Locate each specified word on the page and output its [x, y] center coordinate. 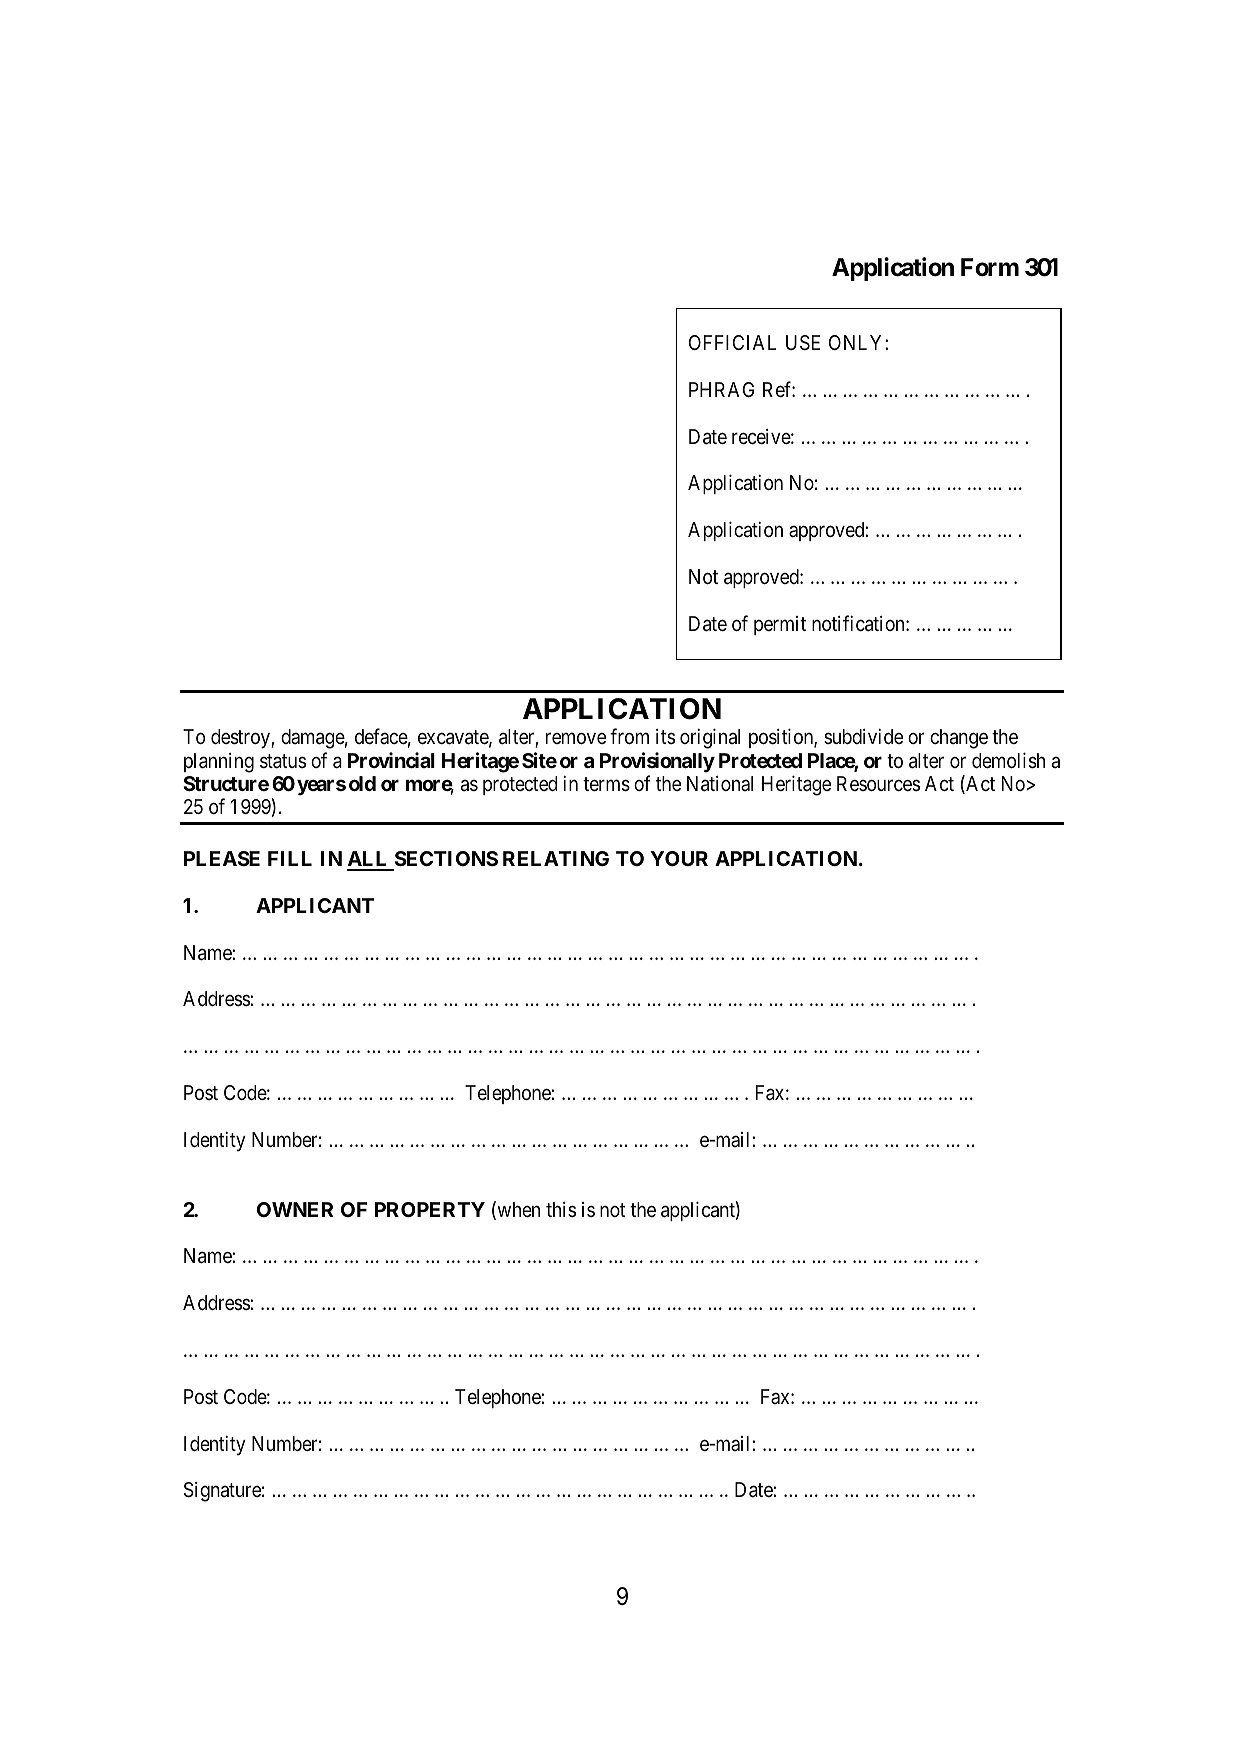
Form [990, 267]
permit [780, 625]
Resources [878, 783]
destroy [241, 739]
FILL [290, 858]
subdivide [863, 736]
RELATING [556, 858]
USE [803, 343]
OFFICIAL [732, 342]
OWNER [295, 1209]
